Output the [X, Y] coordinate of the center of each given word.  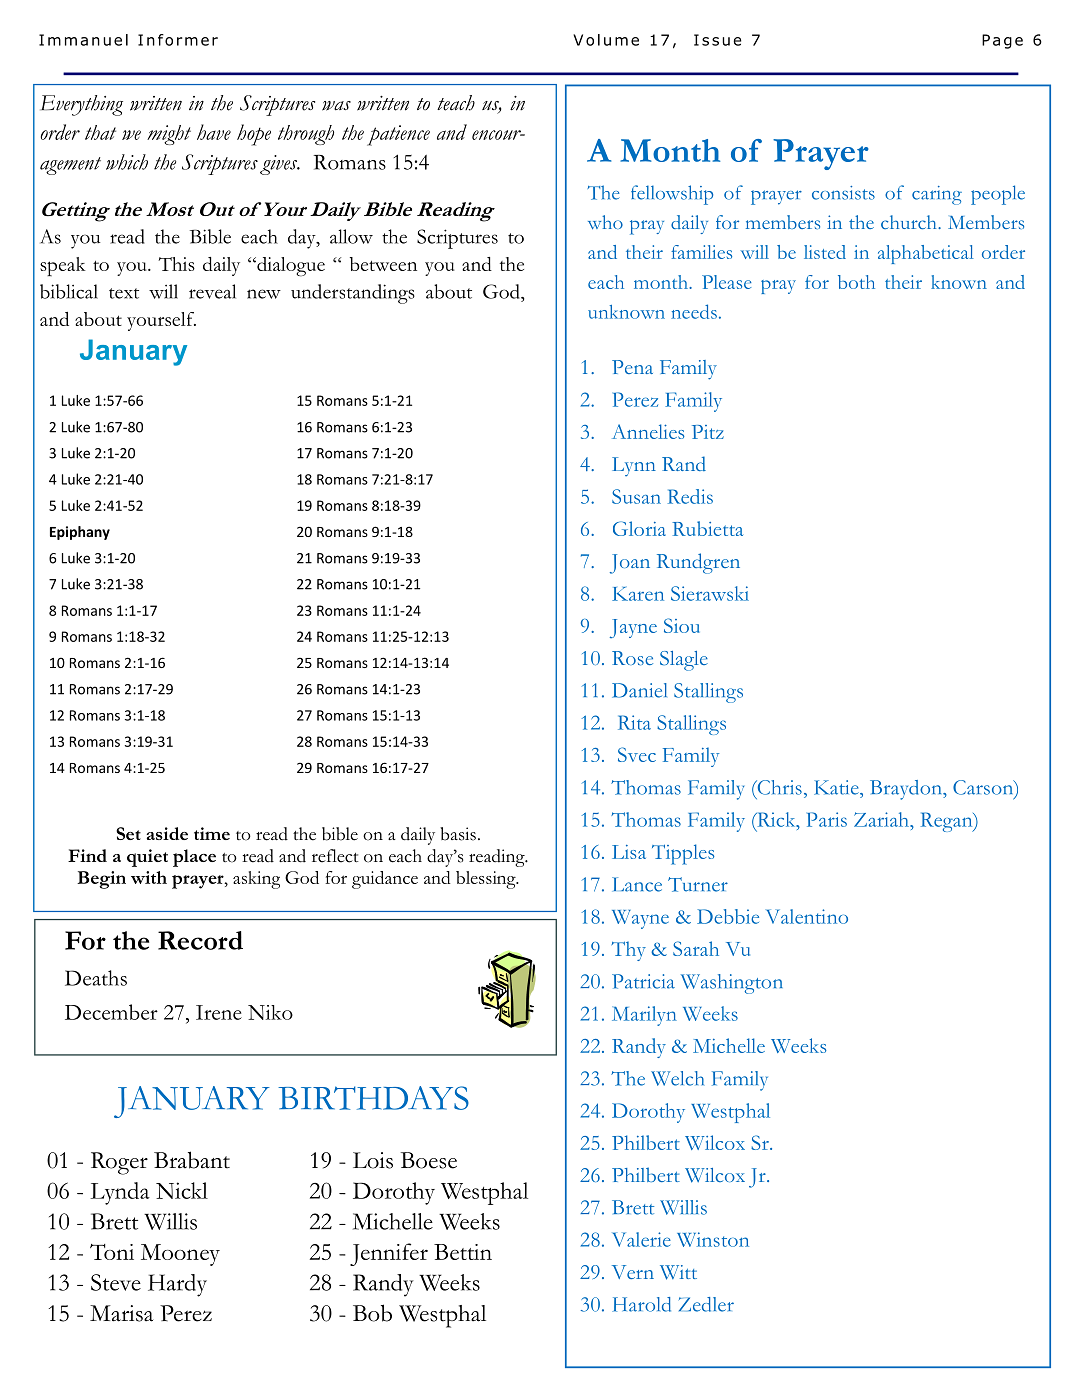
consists [843, 193]
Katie [837, 787]
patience [398, 135]
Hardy [177, 1285]
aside [167, 833]
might [169, 135]
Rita [634, 722]
